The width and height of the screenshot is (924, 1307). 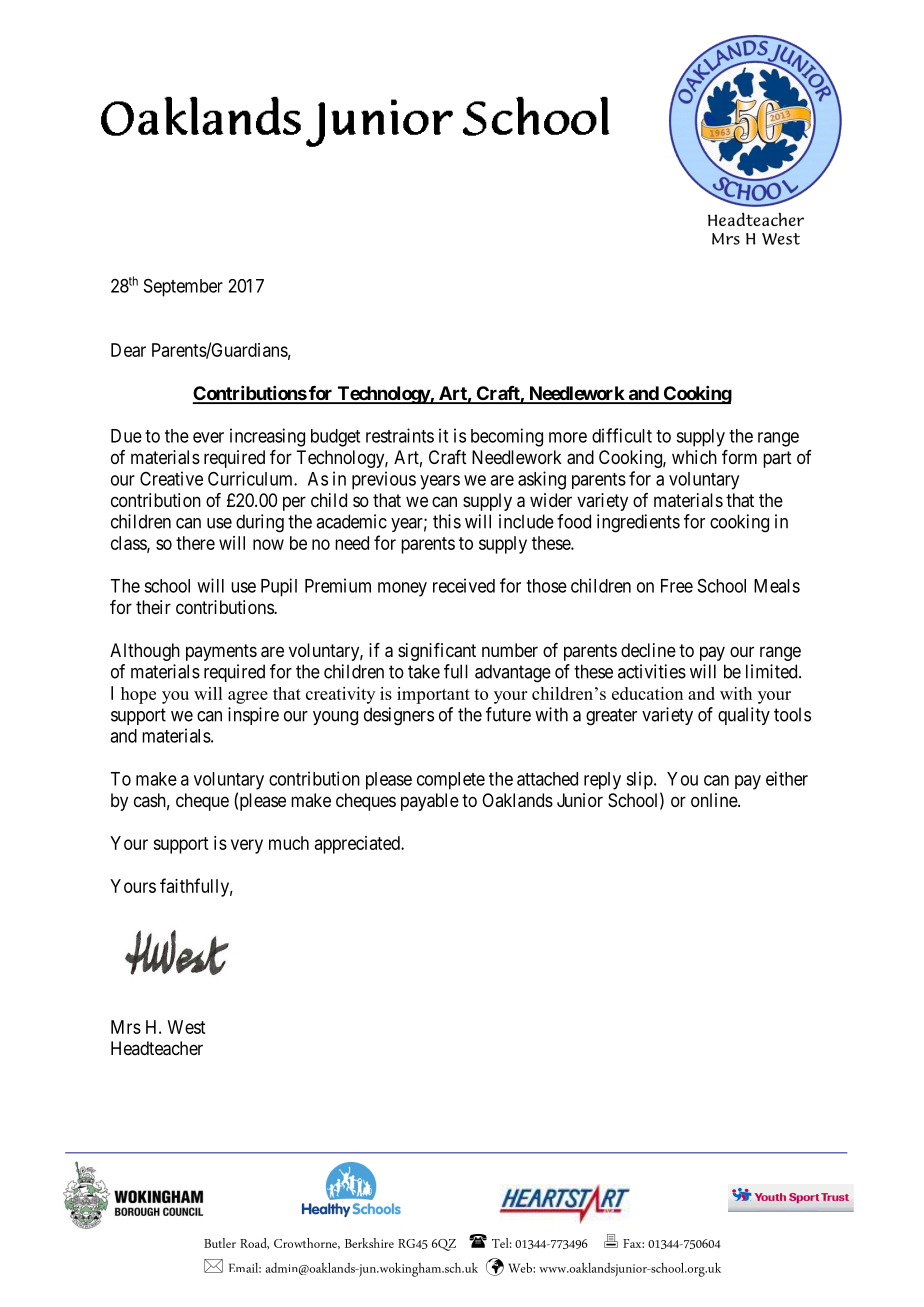 I want to click on difficult, so click(x=622, y=435).
